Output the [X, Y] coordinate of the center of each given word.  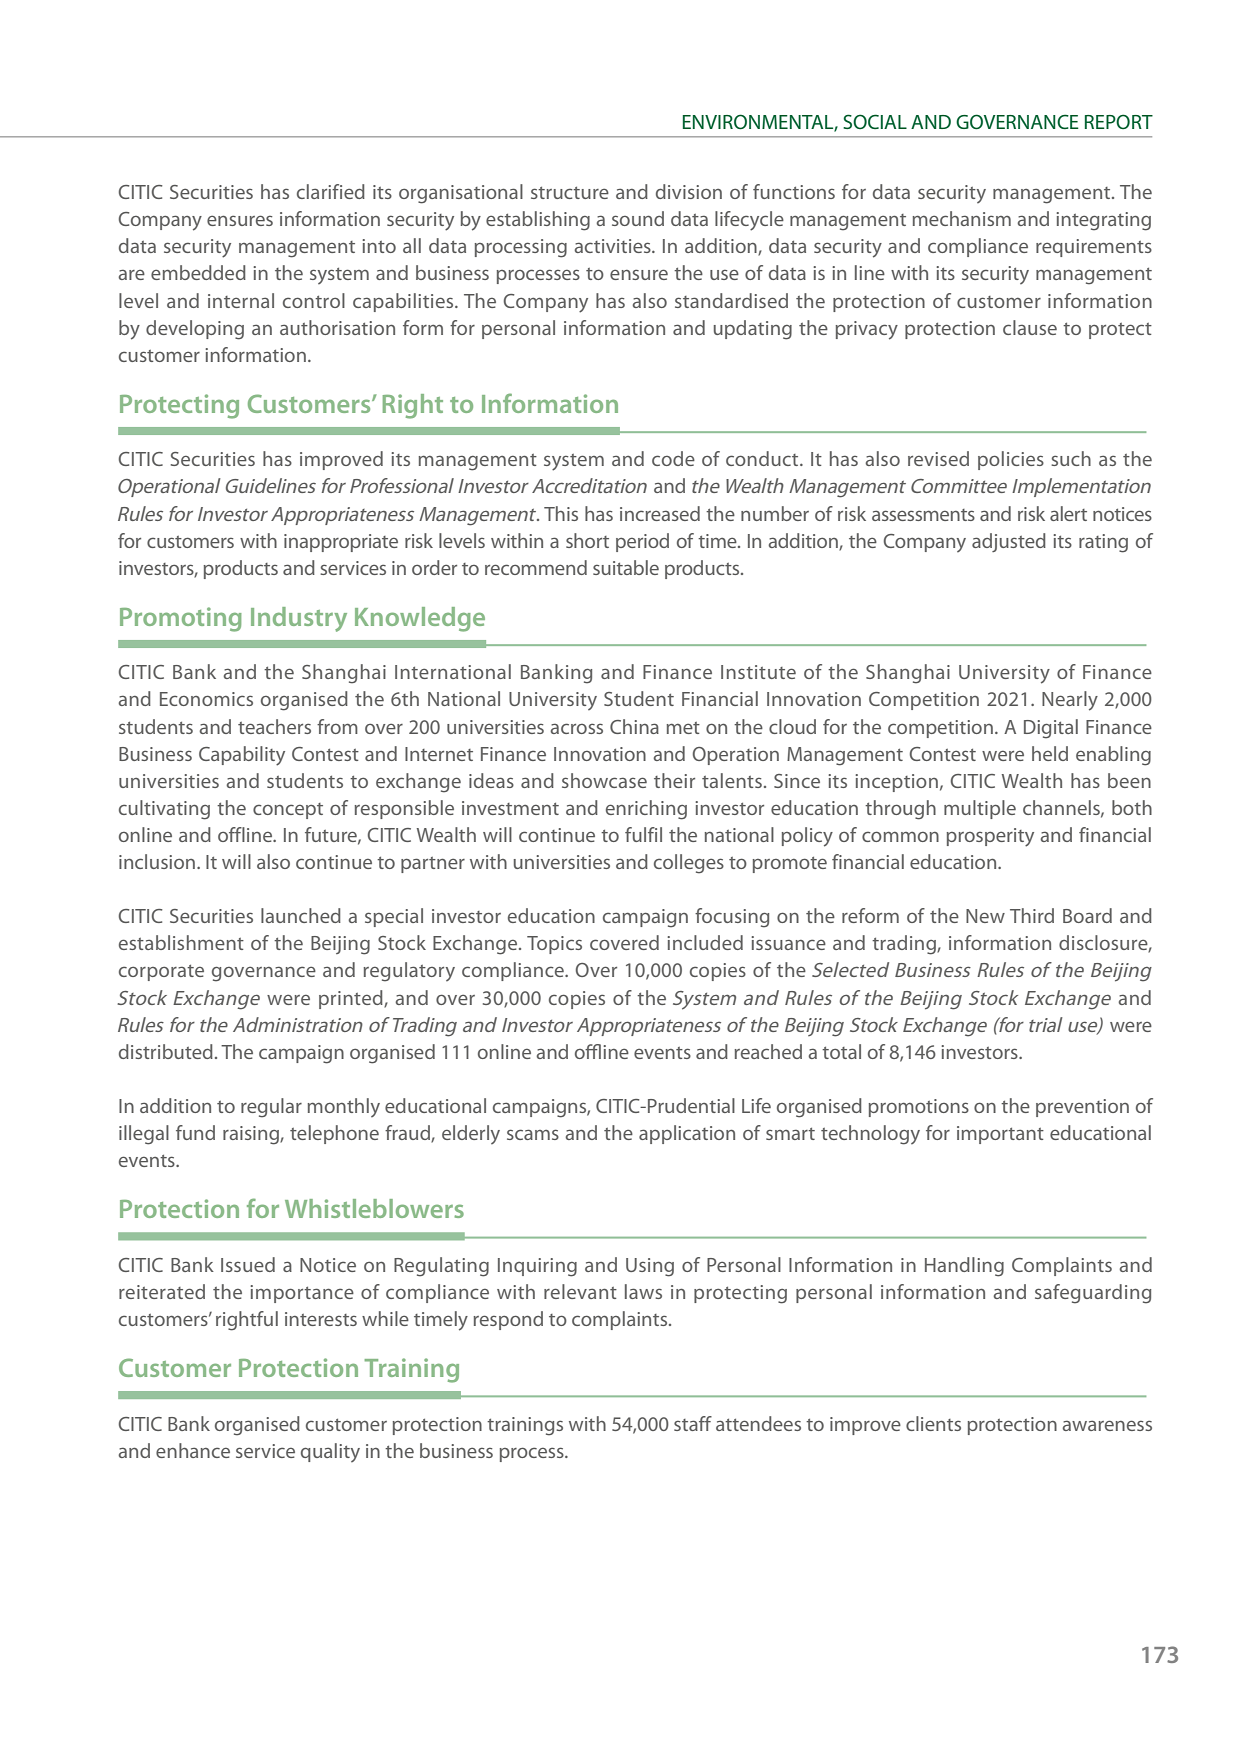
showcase [604, 780]
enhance [193, 1450]
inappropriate [341, 543]
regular [271, 1108]
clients [933, 1423]
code [673, 458]
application [687, 1134]
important [1000, 1135]
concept [288, 811]
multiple [980, 809]
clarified [331, 191]
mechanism [962, 218]
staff [693, 1423]
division [689, 191]
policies [1011, 460]
